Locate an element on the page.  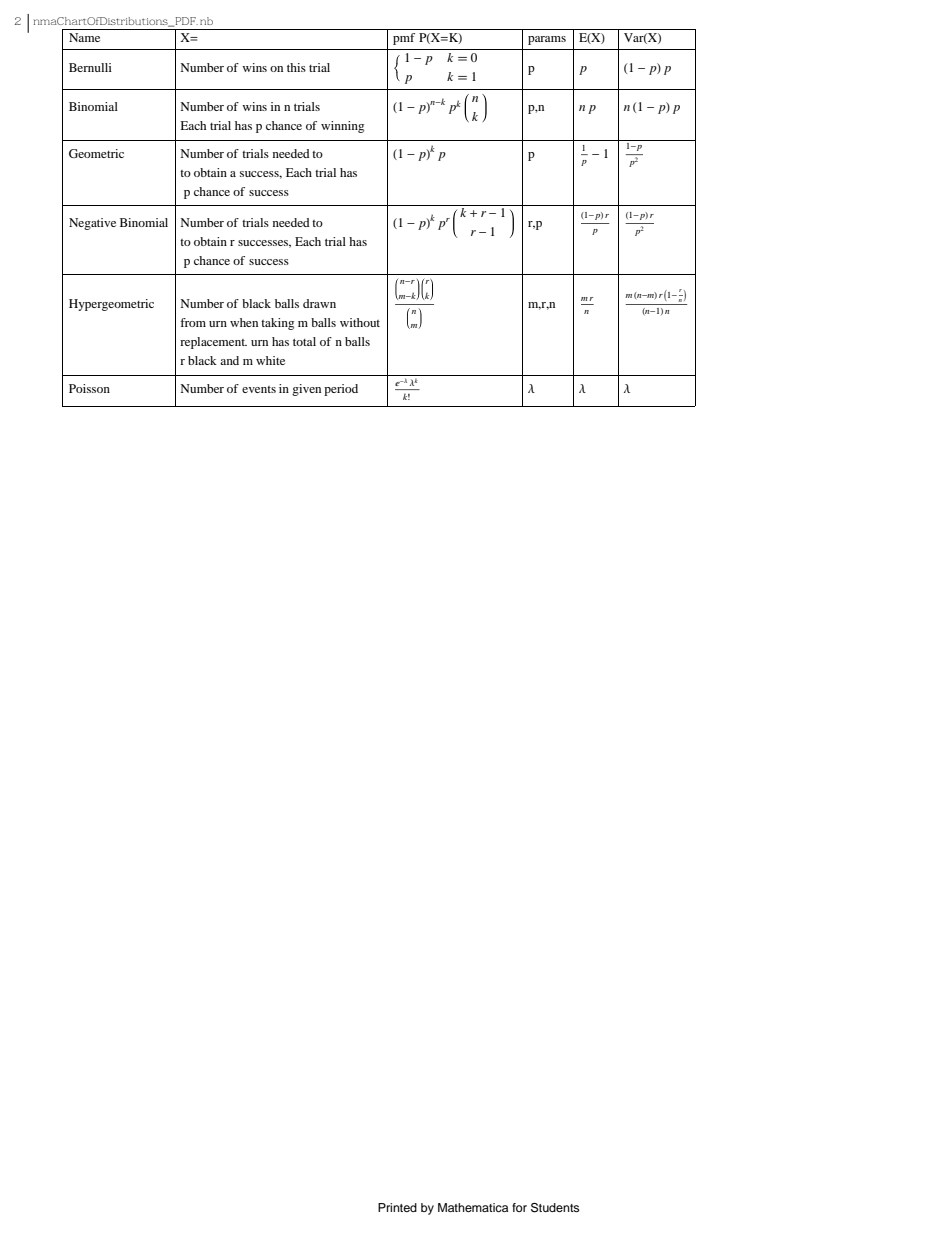
period is located at coordinates (341, 390).
